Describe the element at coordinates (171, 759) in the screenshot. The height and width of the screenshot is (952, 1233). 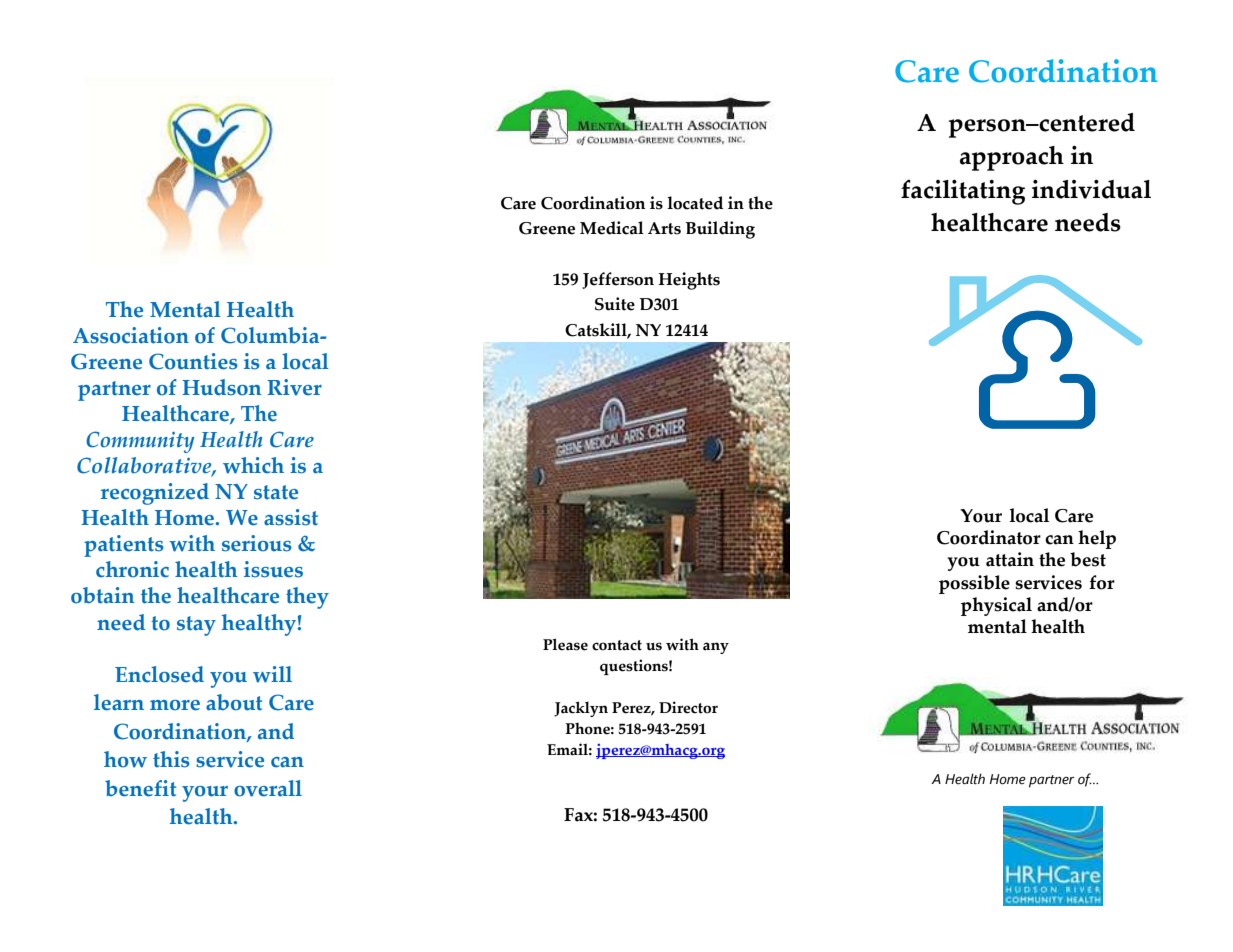
I see `this` at that location.
